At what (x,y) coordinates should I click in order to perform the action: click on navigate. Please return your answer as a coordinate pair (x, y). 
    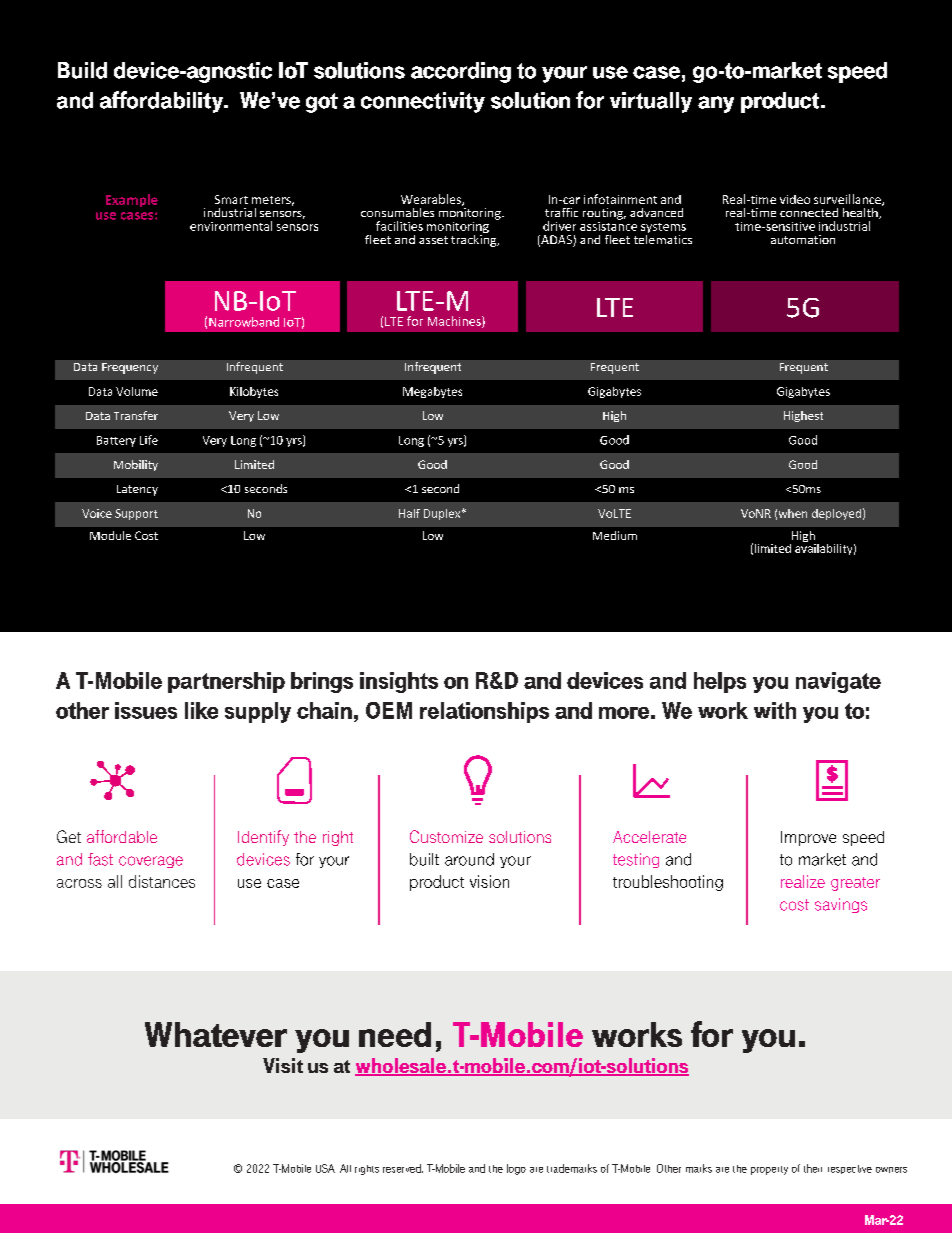
    Looking at the image, I should click on (838, 682).
